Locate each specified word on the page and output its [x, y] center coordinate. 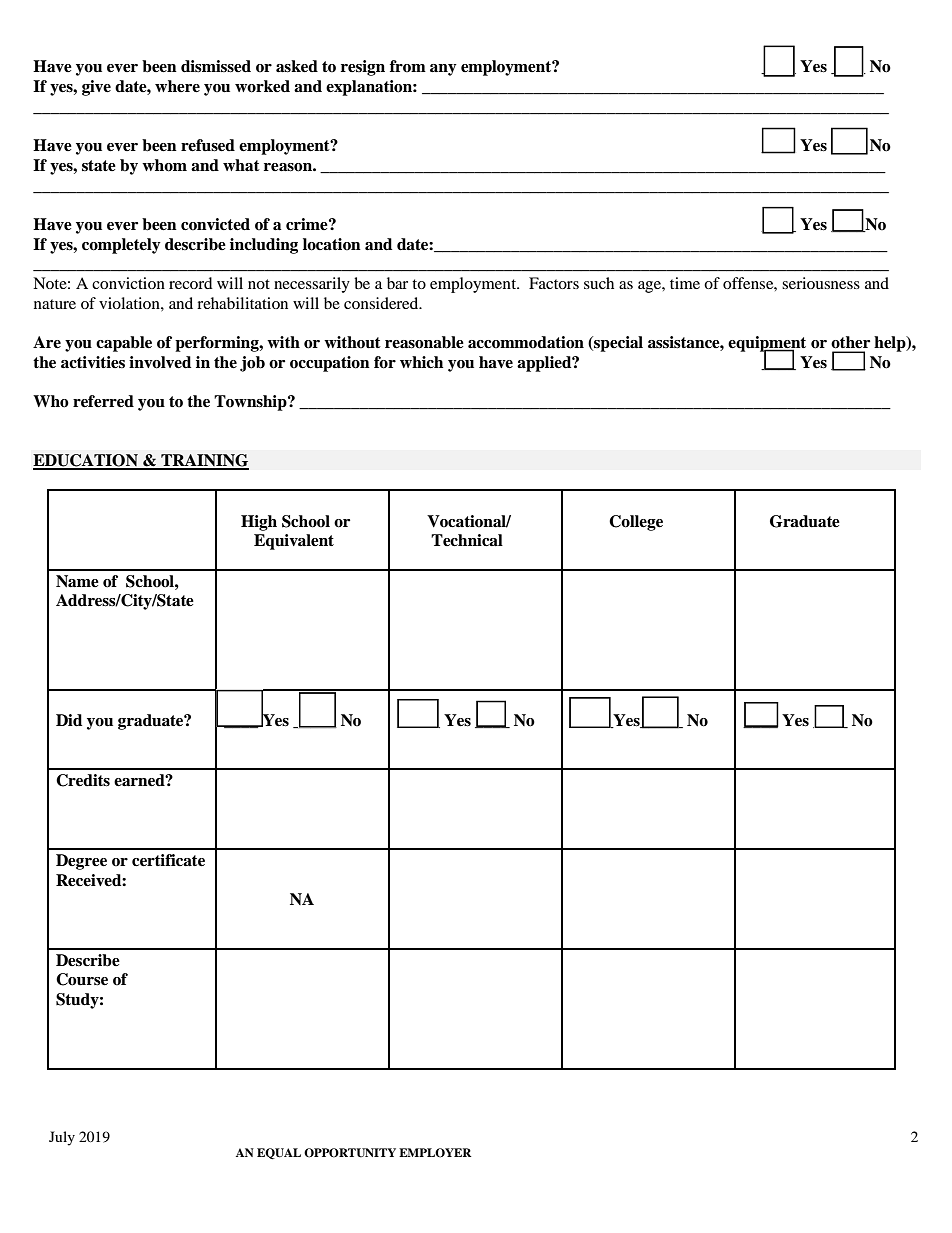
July [62, 1138]
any [443, 70]
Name [77, 581]
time [685, 283]
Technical [467, 540]
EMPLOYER [435, 1153]
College [636, 523]
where [177, 86]
